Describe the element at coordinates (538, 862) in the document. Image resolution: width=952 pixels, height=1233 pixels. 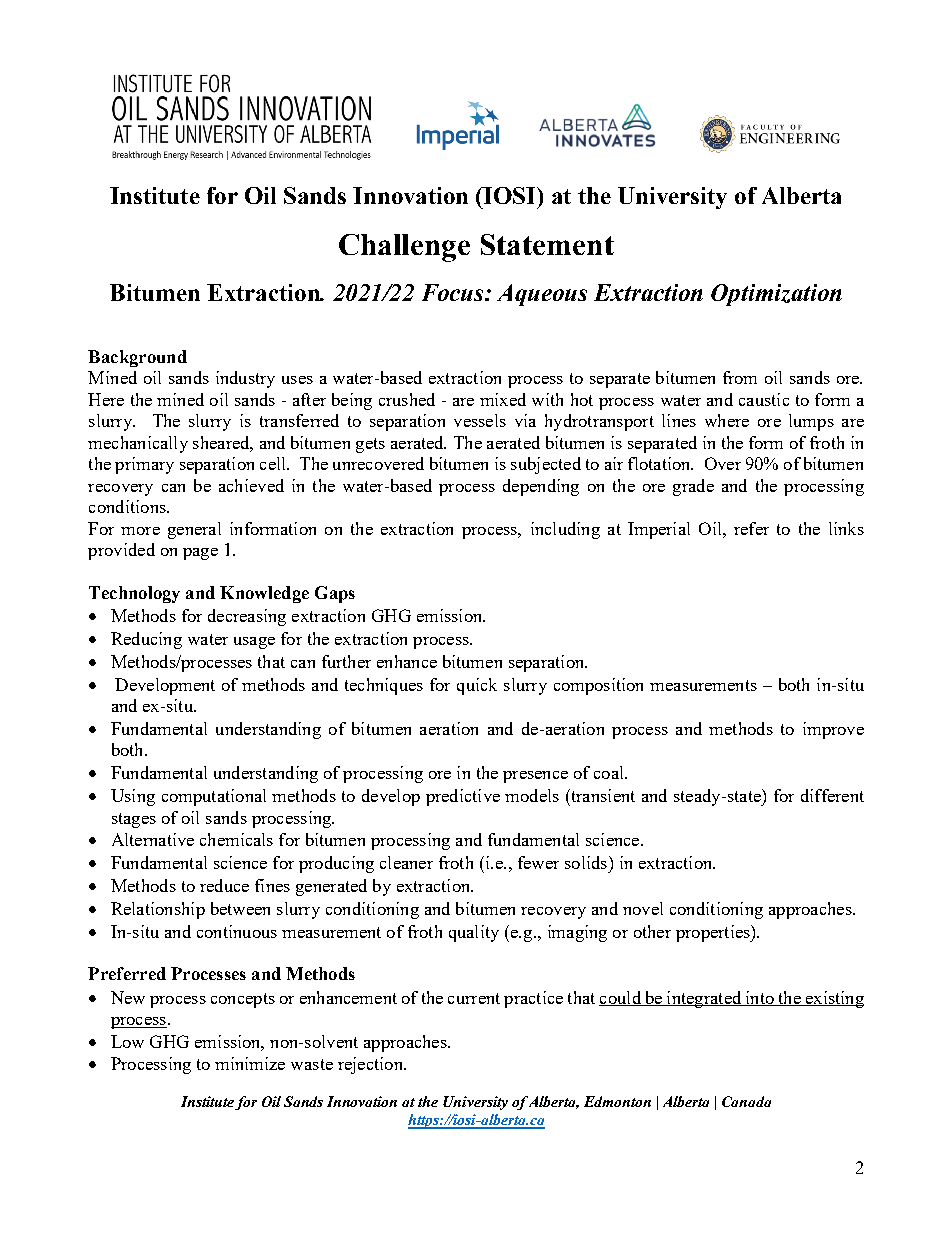
I see `fewer` at that location.
